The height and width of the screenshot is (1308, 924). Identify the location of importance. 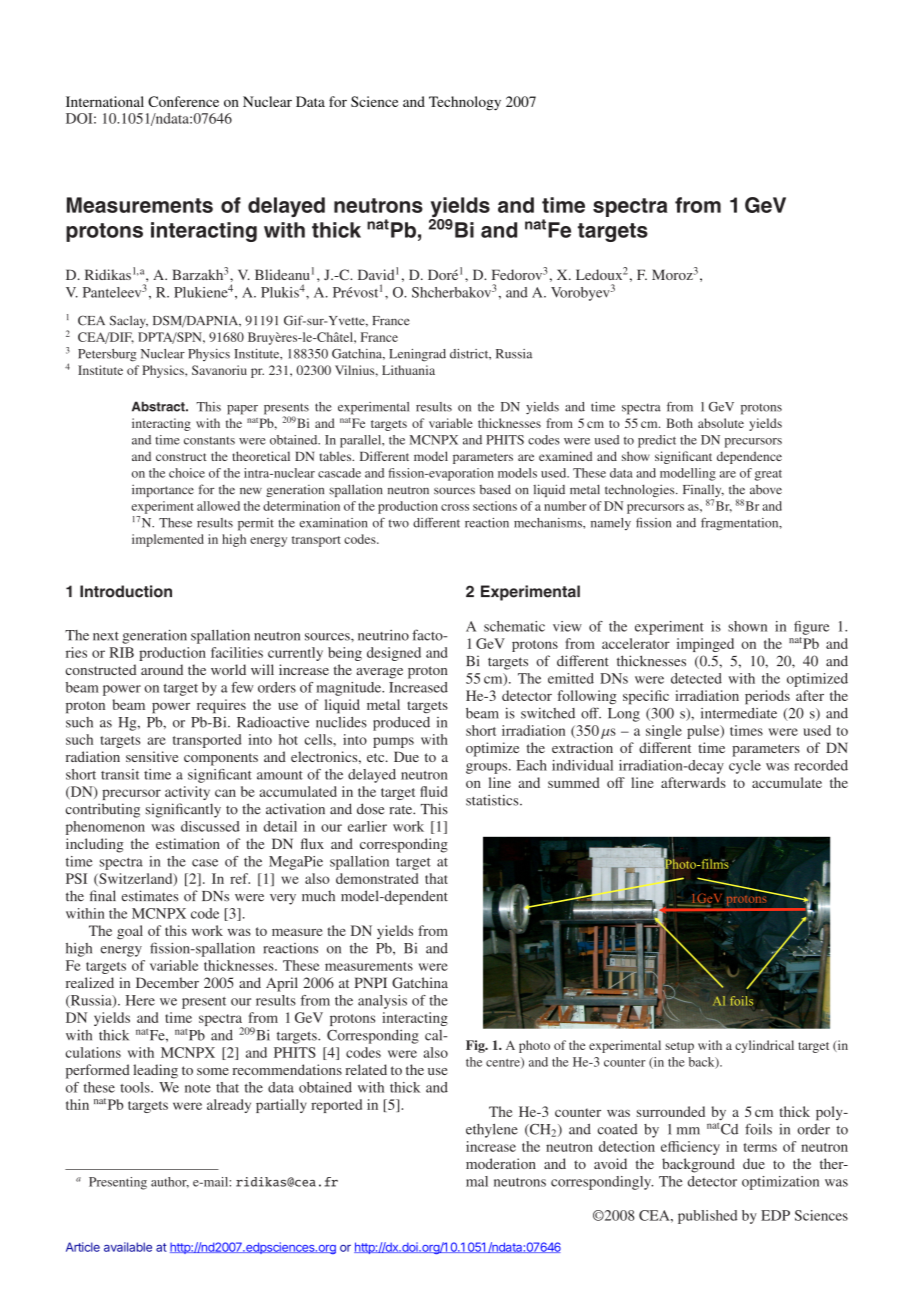
(163, 491).
